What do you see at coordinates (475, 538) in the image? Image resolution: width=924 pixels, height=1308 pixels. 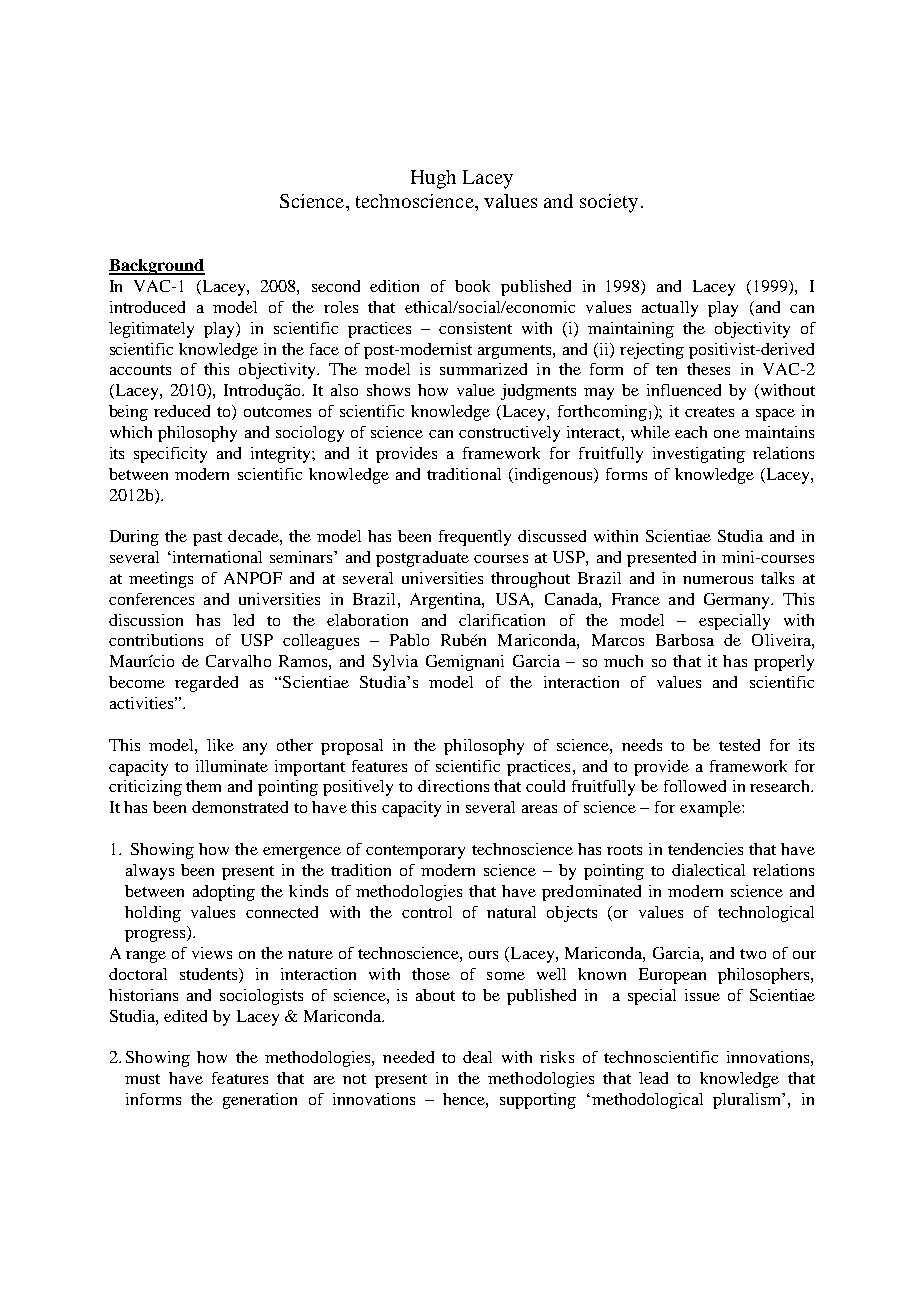 I see `frequently` at bounding box center [475, 538].
